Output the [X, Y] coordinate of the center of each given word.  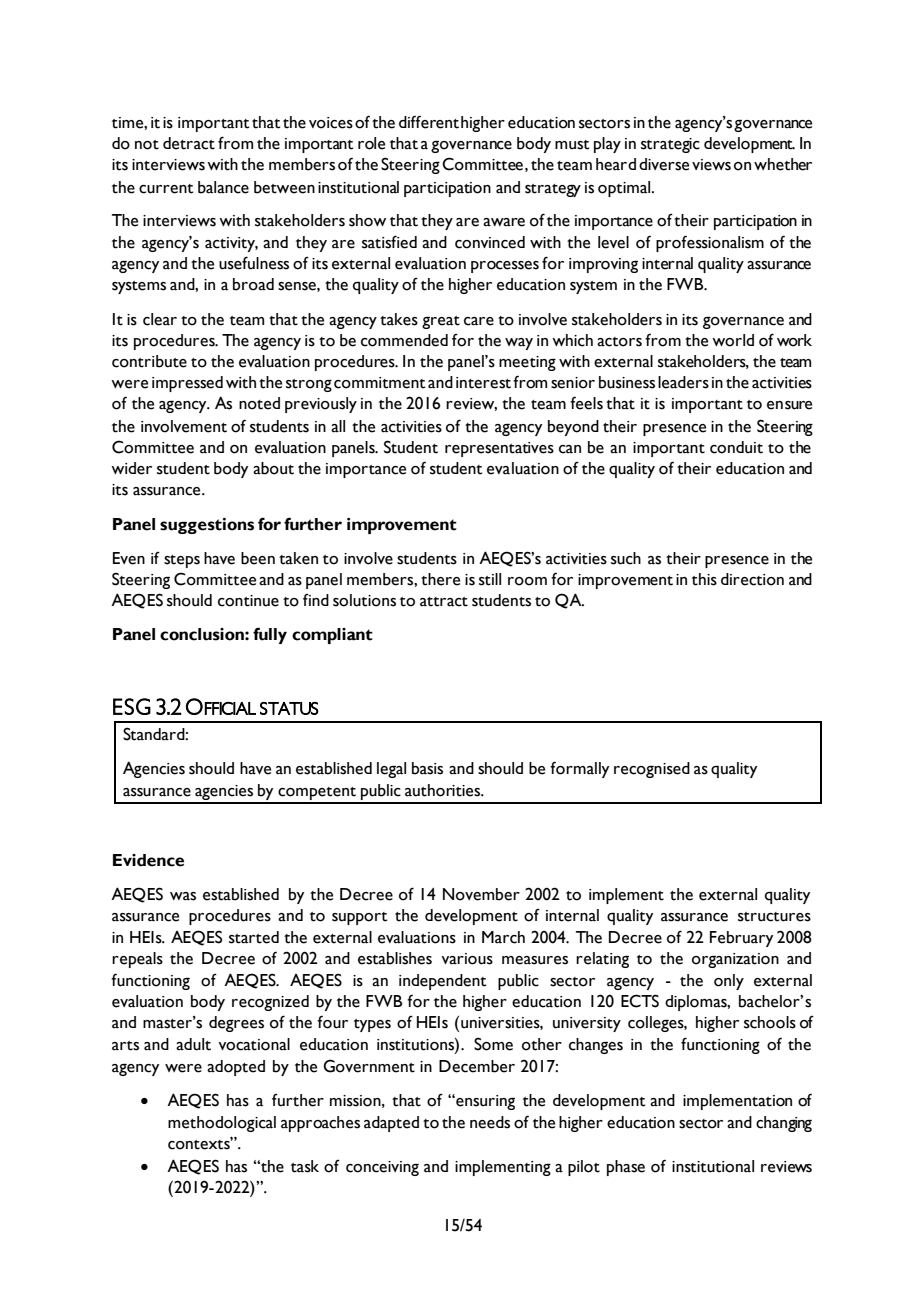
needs [490, 1122]
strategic [670, 145]
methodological [222, 1124]
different [429, 122]
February [741, 939]
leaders [683, 382]
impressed [187, 384]
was [183, 896]
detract [189, 143]
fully [270, 635]
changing [784, 1124]
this [704, 579]
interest [483, 383]
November [481, 894]
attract [444, 602]
